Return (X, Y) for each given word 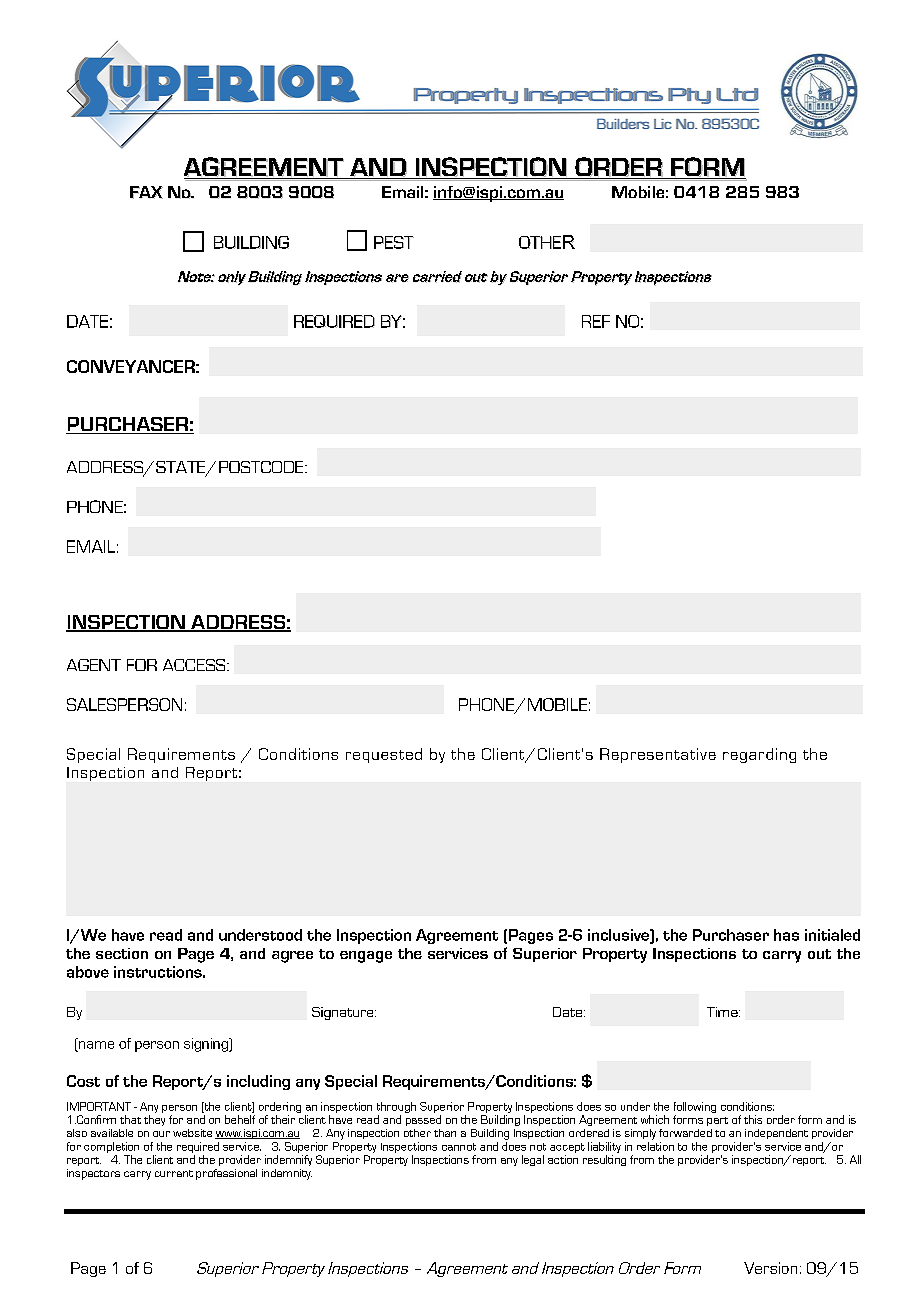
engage (366, 957)
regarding (759, 755)
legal (533, 1160)
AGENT (94, 665)
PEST (394, 242)
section (122, 953)
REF (596, 321)
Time (723, 1012)
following (695, 1107)
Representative (658, 755)
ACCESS (195, 665)
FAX (146, 192)
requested (384, 755)
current (174, 1173)
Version (770, 1268)
